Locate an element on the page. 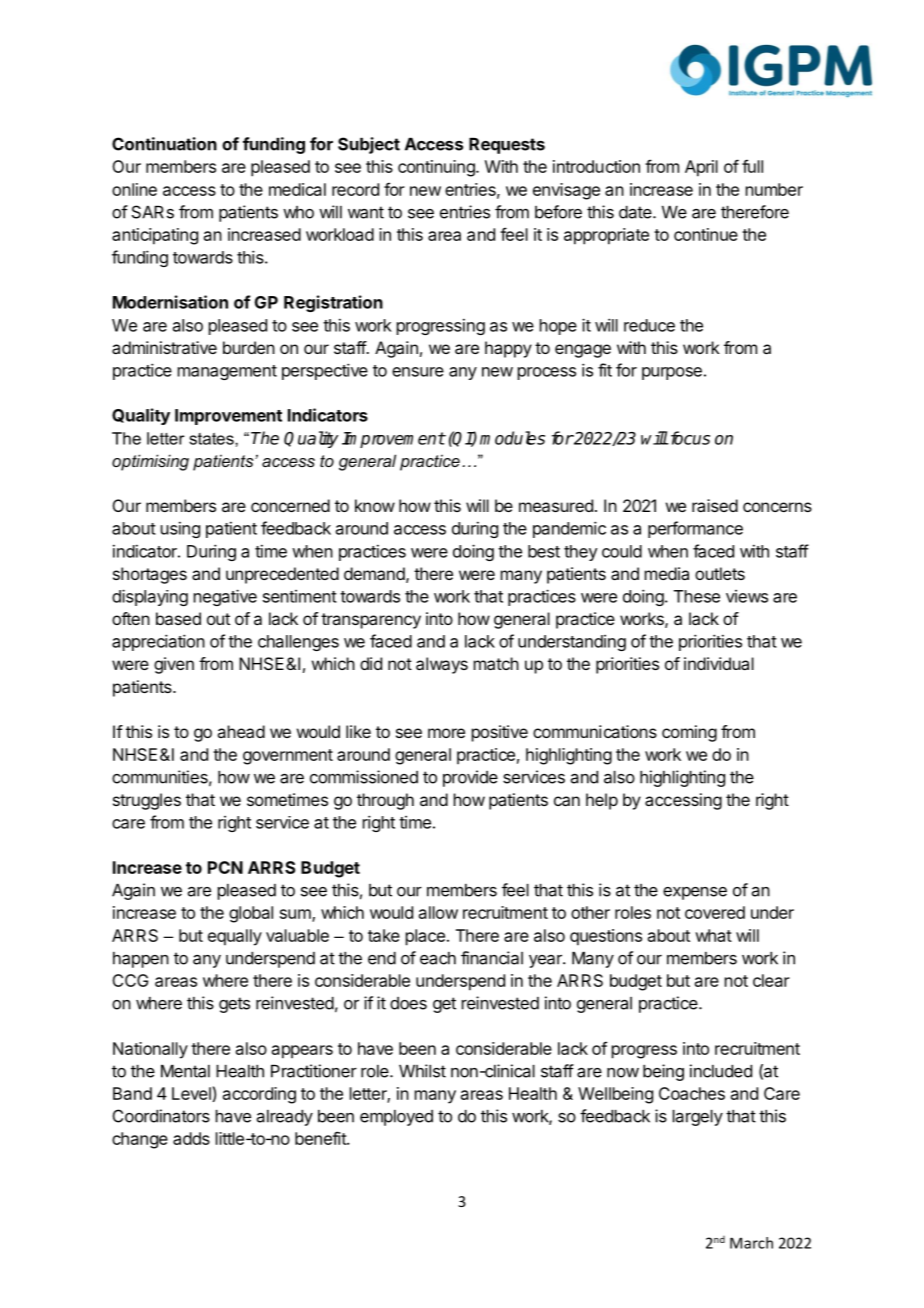 Image resolution: width=924 pixels, height=1308 pixels. April is located at coordinates (701, 168).
